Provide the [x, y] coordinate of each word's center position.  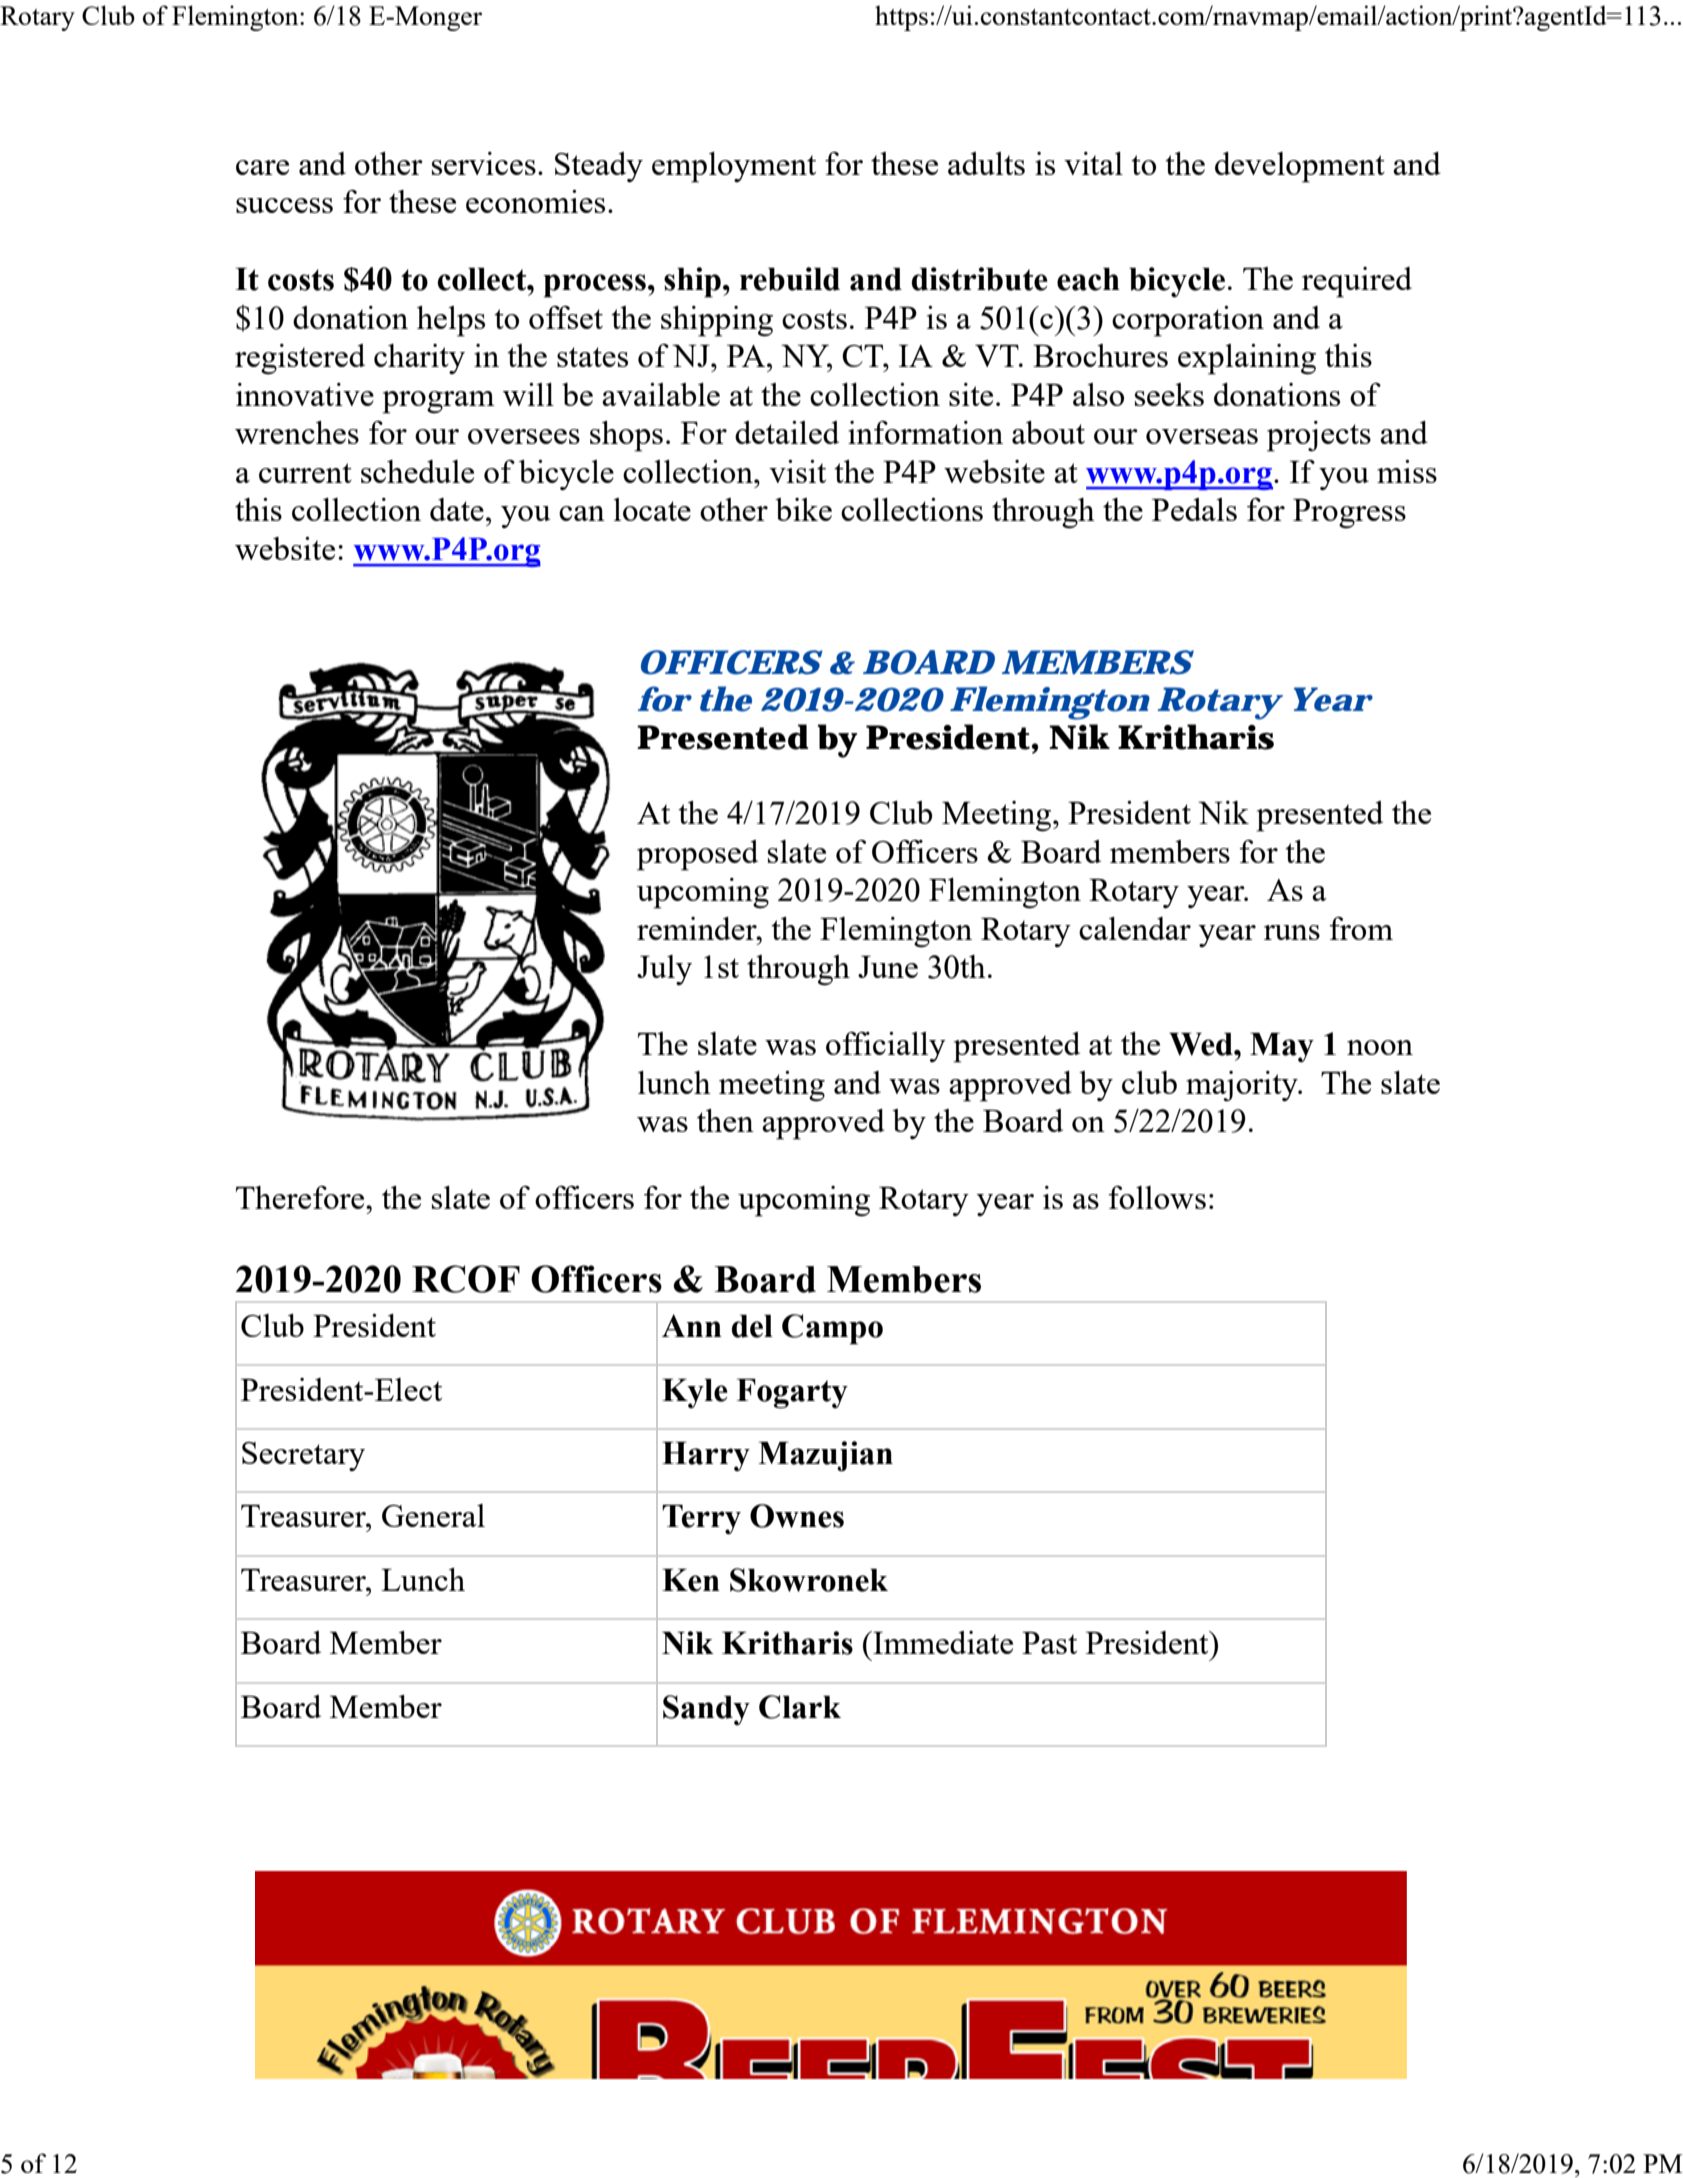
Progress [1349, 513]
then [725, 1120]
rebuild [790, 279]
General [433, 1515]
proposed [697, 855]
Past [1049, 1642]
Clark [800, 1707]
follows [1157, 1197]
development [1300, 167]
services [484, 163]
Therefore [301, 1197]
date [457, 509]
